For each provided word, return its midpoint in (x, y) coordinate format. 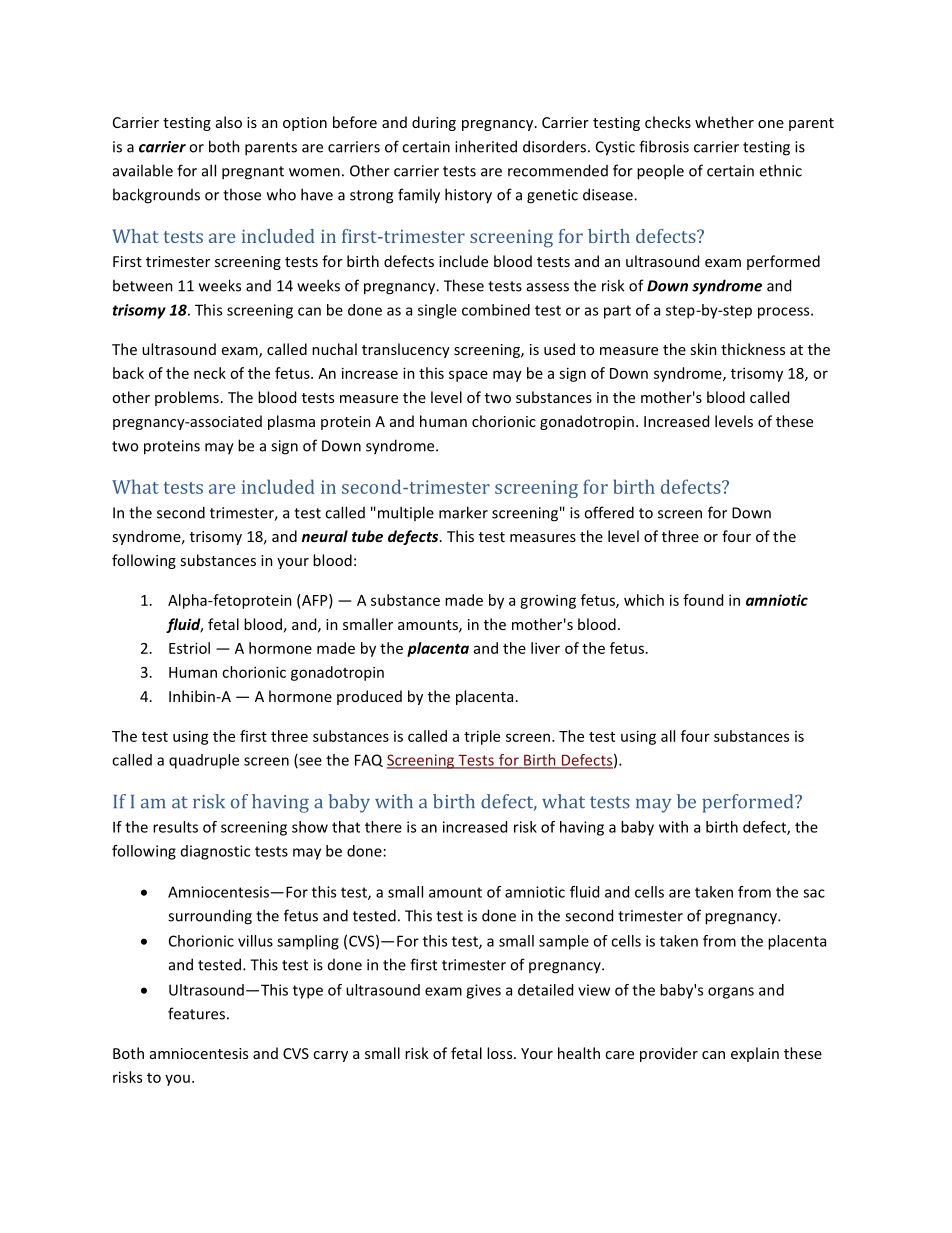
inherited (486, 146)
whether (724, 122)
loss (501, 1053)
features (196, 1013)
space (468, 376)
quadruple (204, 761)
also (229, 122)
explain (755, 1054)
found (703, 600)
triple (482, 737)
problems (187, 398)
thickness (753, 349)
